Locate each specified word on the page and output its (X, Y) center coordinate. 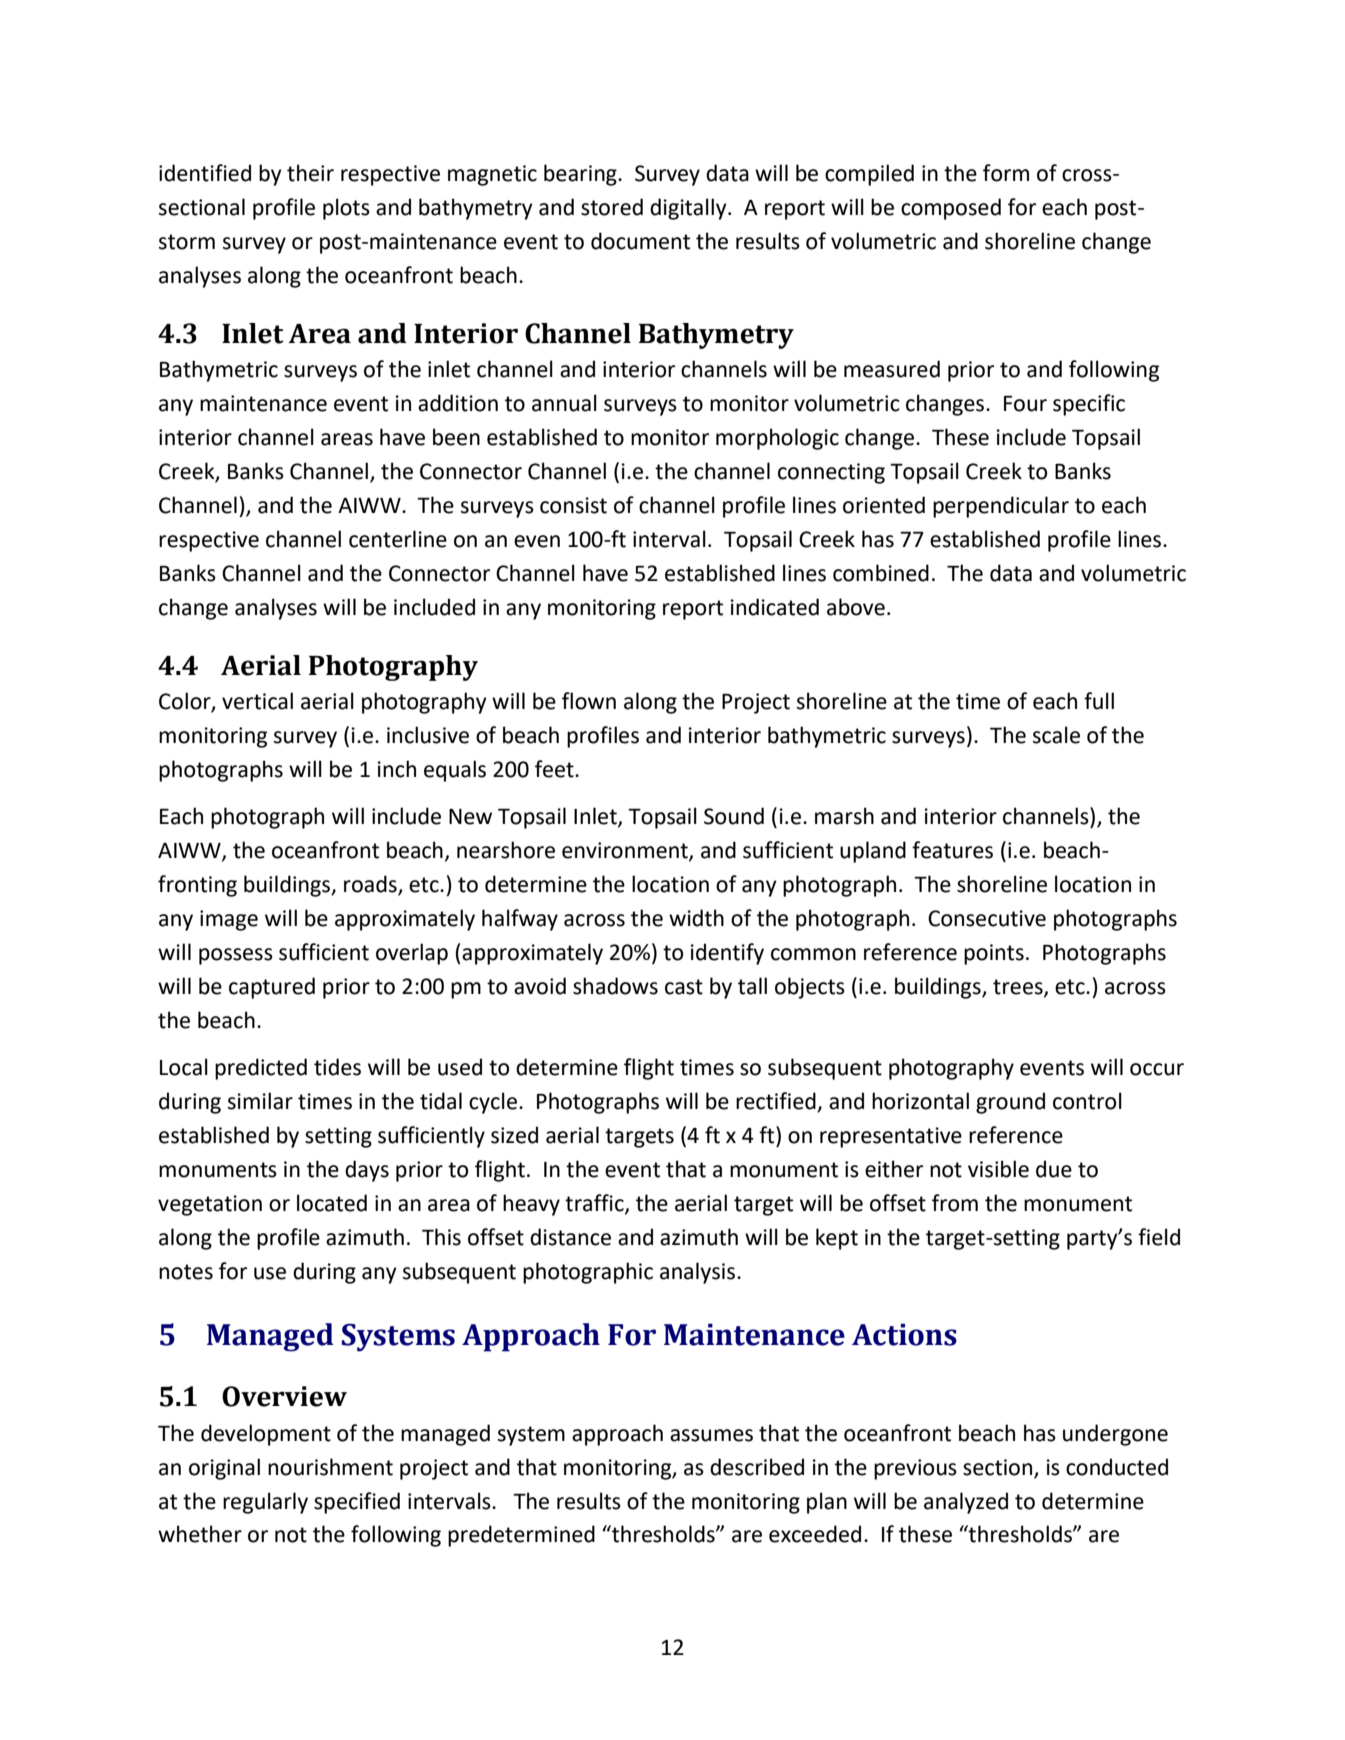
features (952, 850)
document (640, 241)
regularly (265, 1503)
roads (371, 885)
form (1006, 173)
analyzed (966, 1503)
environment (626, 851)
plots (346, 209)
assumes (711, 1435)
